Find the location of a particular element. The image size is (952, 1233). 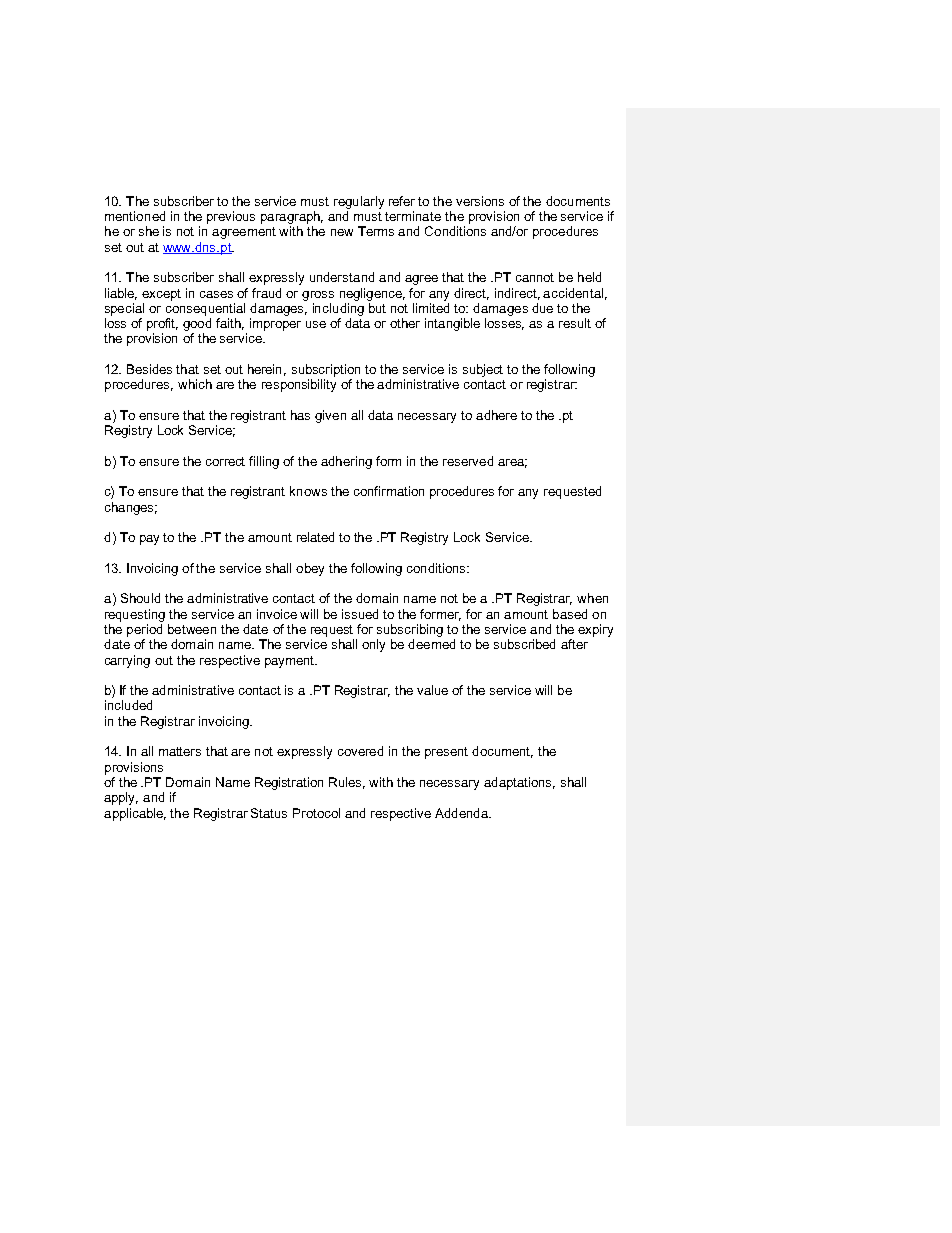

Addenda is located at coordinates (462, 813).
